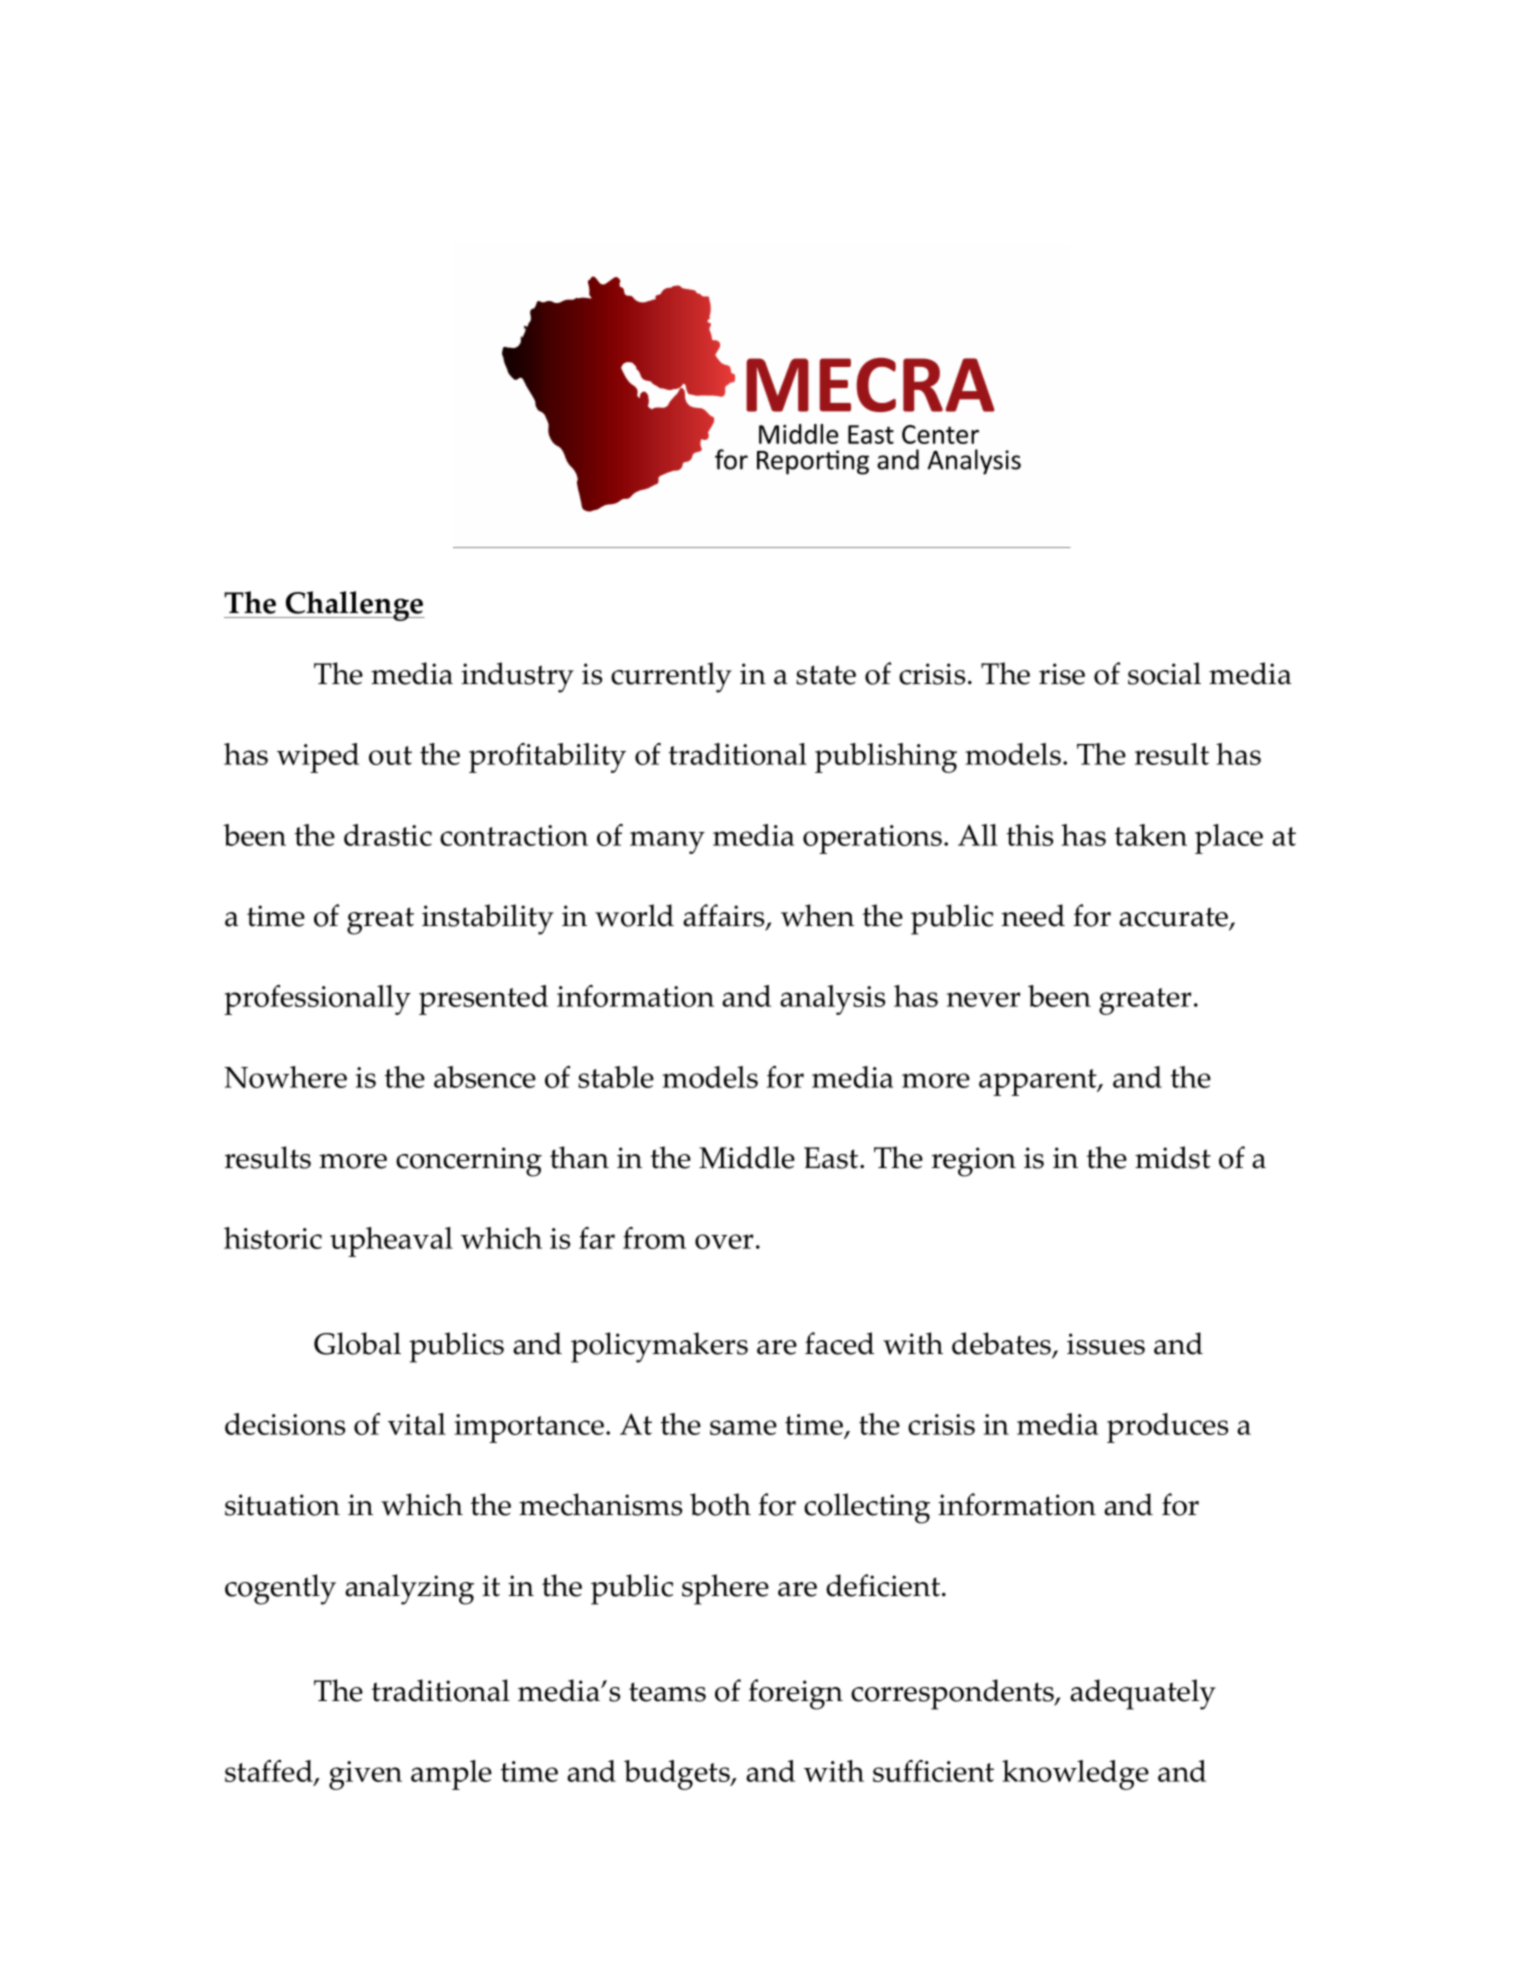  What do you see at coordinates (365, 1775) in the document?
I see `given` at bounding box center [365, 1775].
